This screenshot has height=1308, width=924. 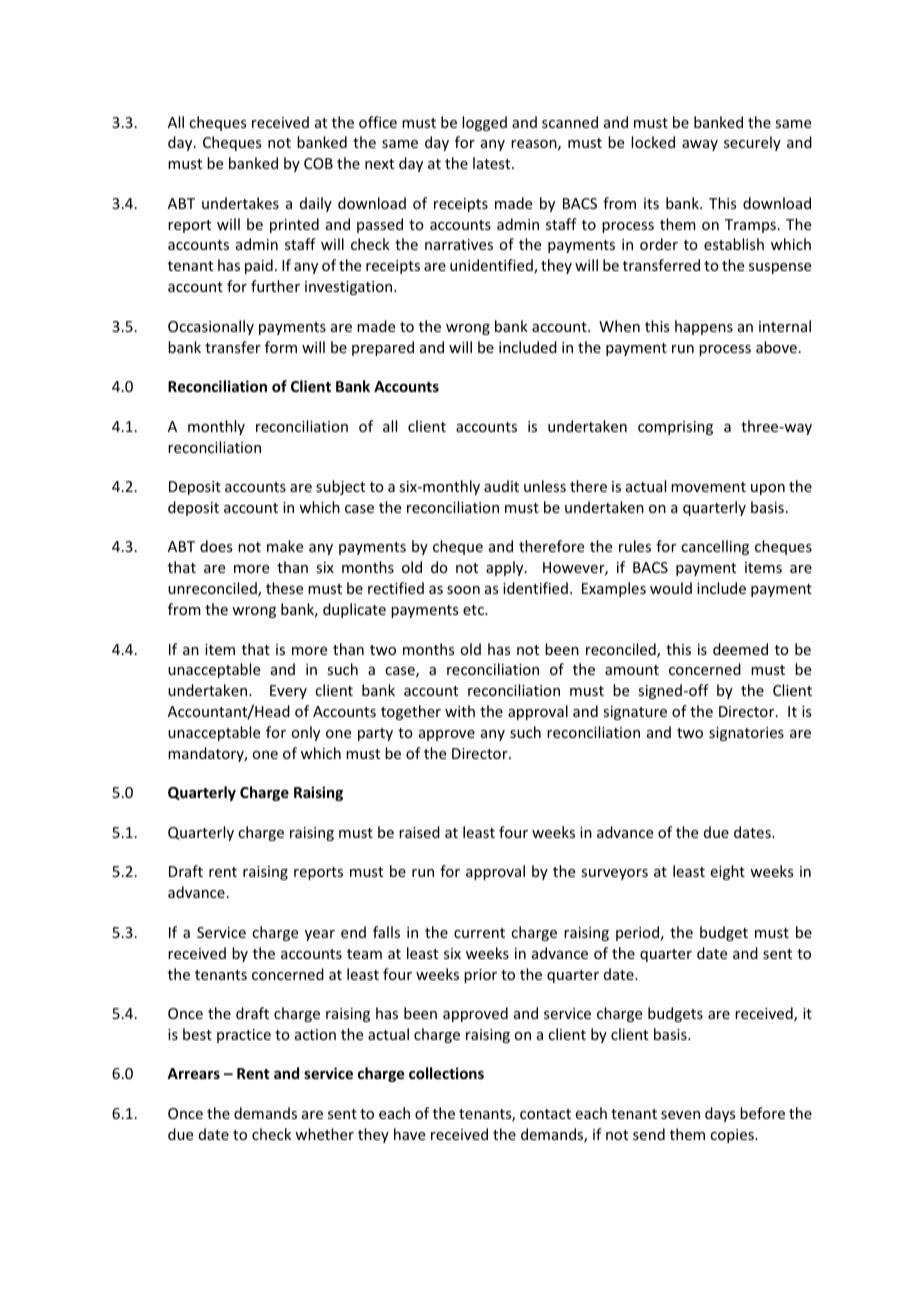 I want to click on whether, so click(x=324, y=1134).
